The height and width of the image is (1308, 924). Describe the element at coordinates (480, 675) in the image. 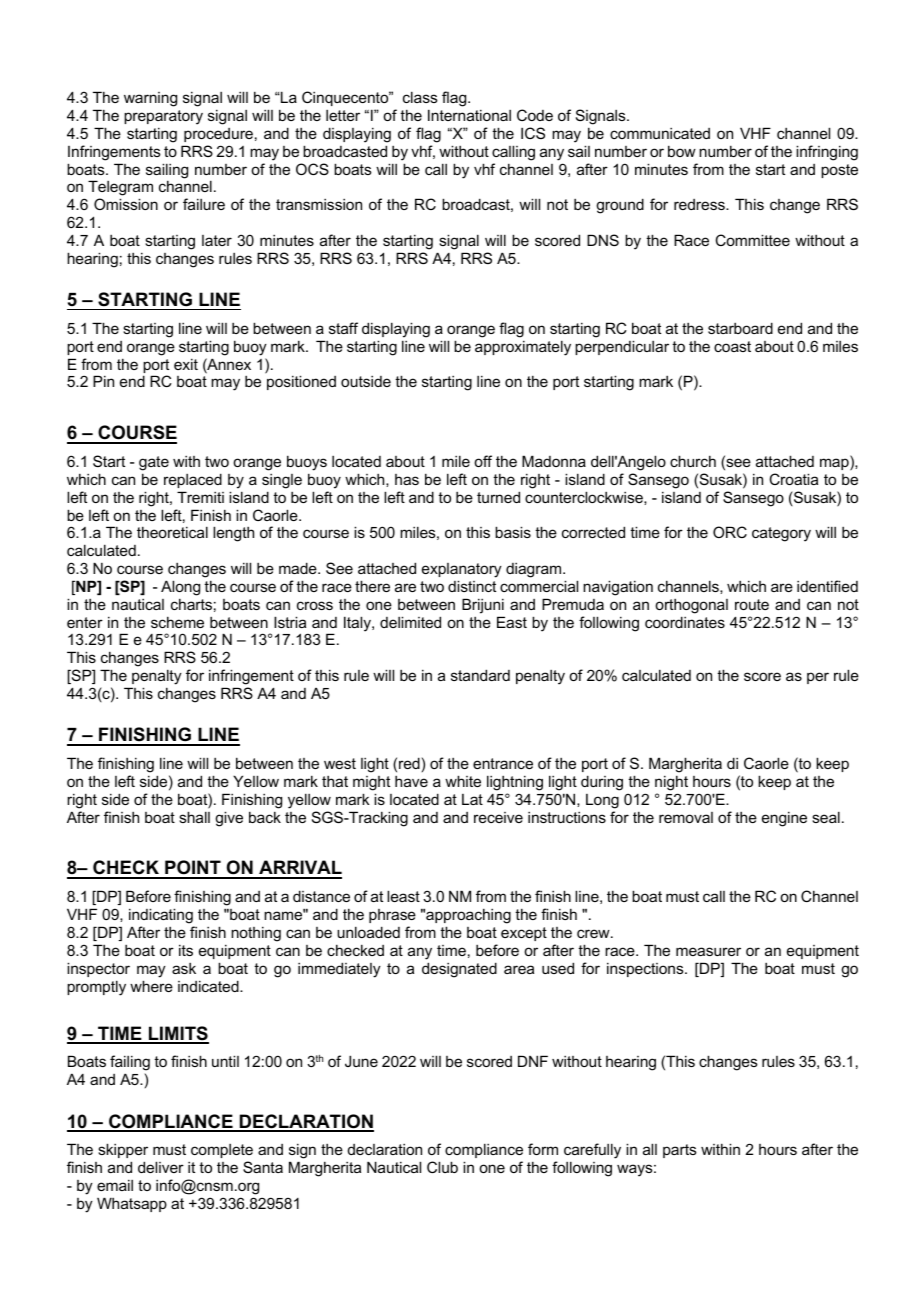

I see `standard` at that location.
